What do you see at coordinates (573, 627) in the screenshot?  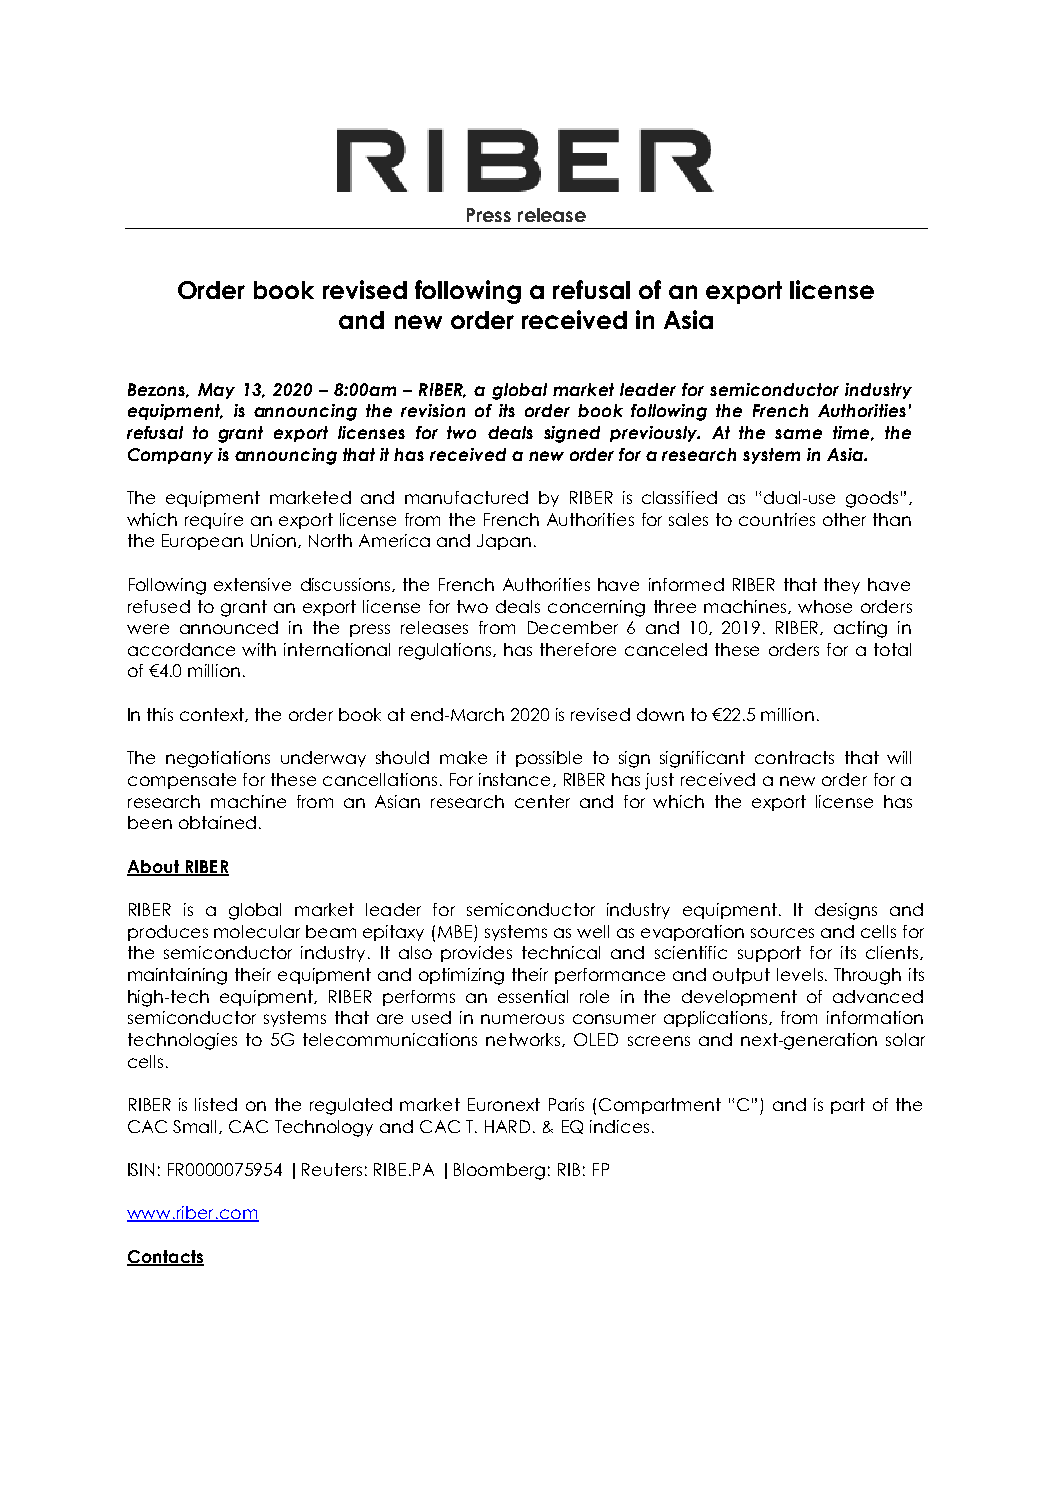 I see `December` at bounding box center [573, 627].
